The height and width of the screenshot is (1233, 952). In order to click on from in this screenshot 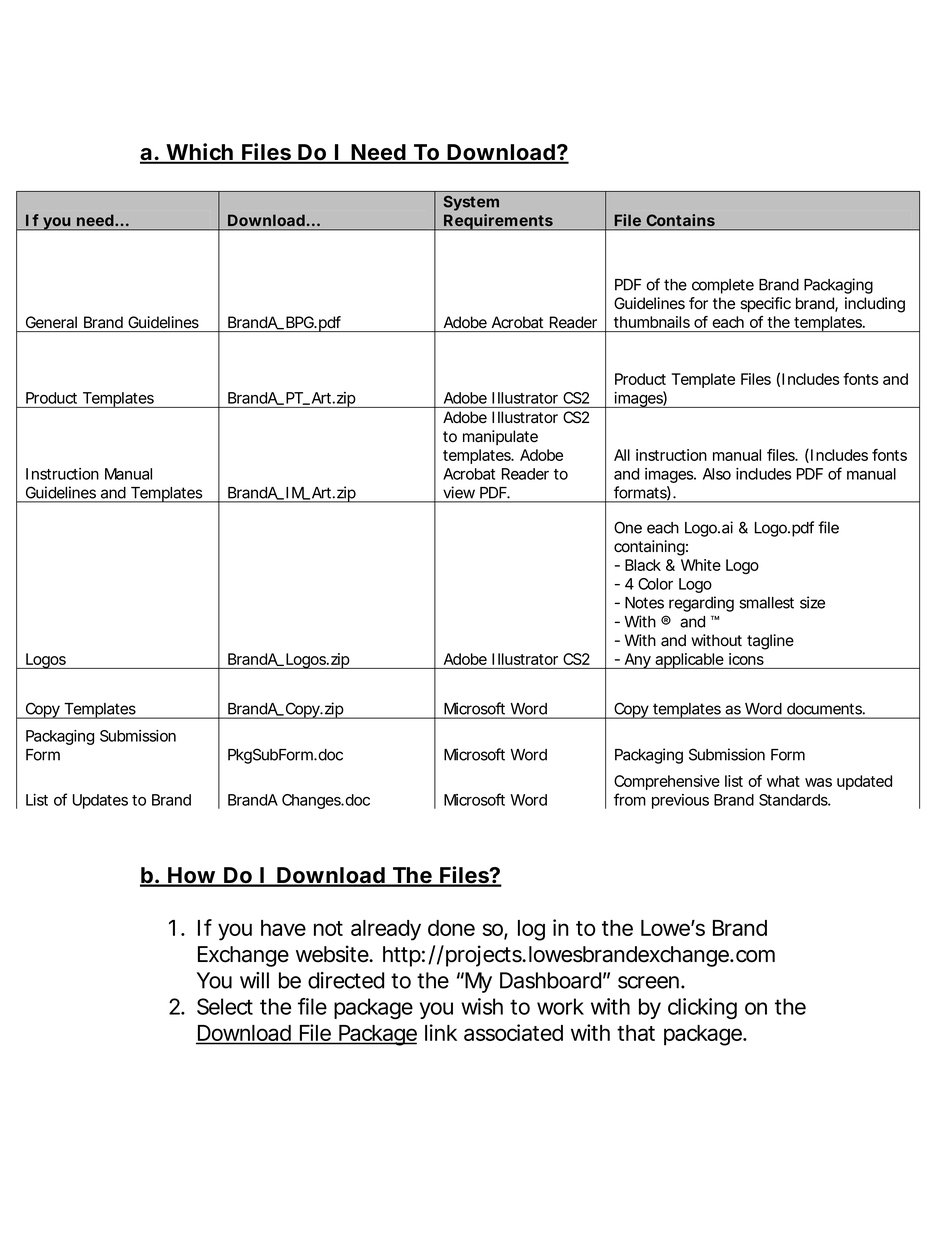, I will do `click(630, 799)`.
